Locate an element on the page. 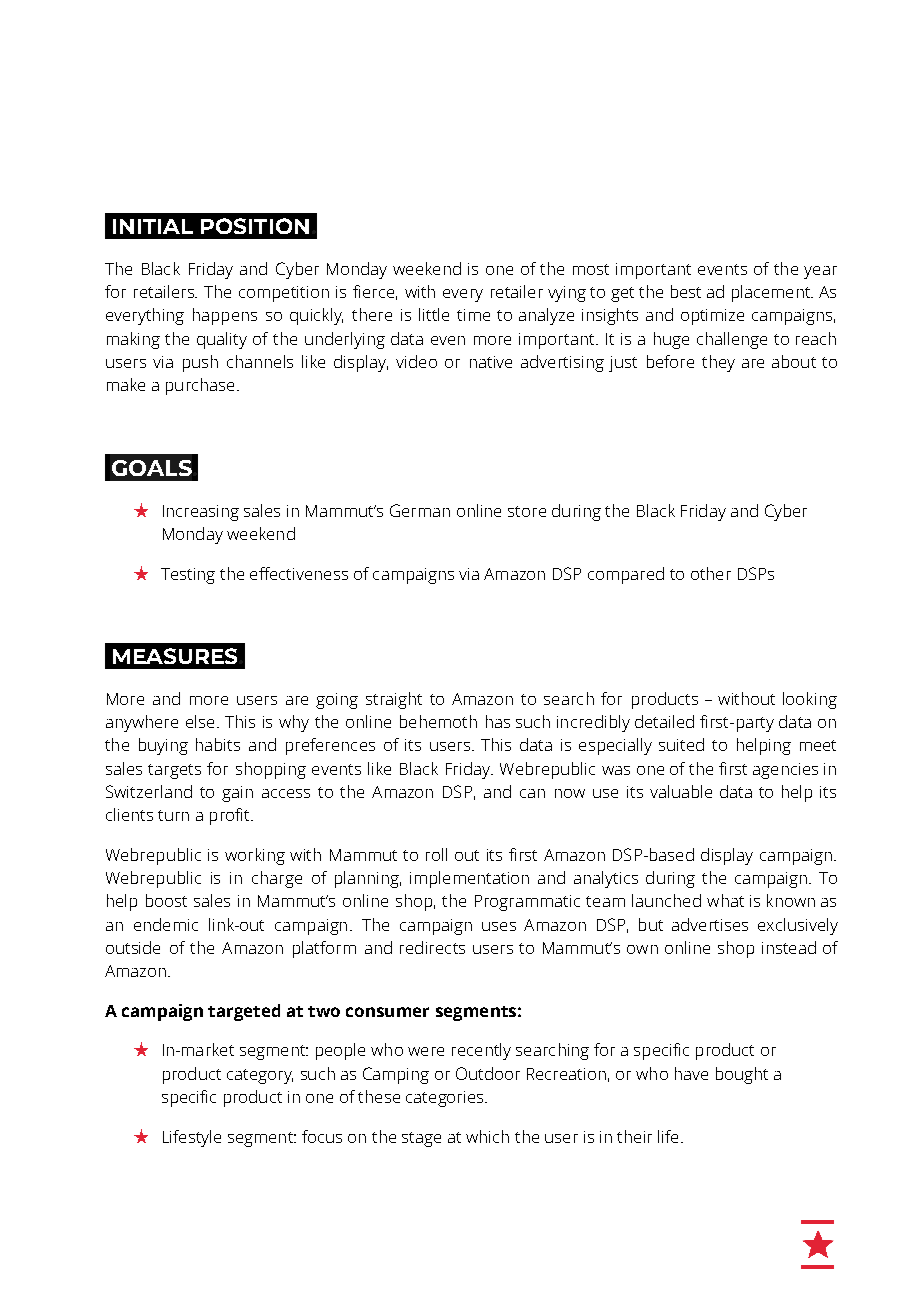 Image resolution: width=924 pixels, height=1308 pixels. category is located at coordinates (260, 1076).
